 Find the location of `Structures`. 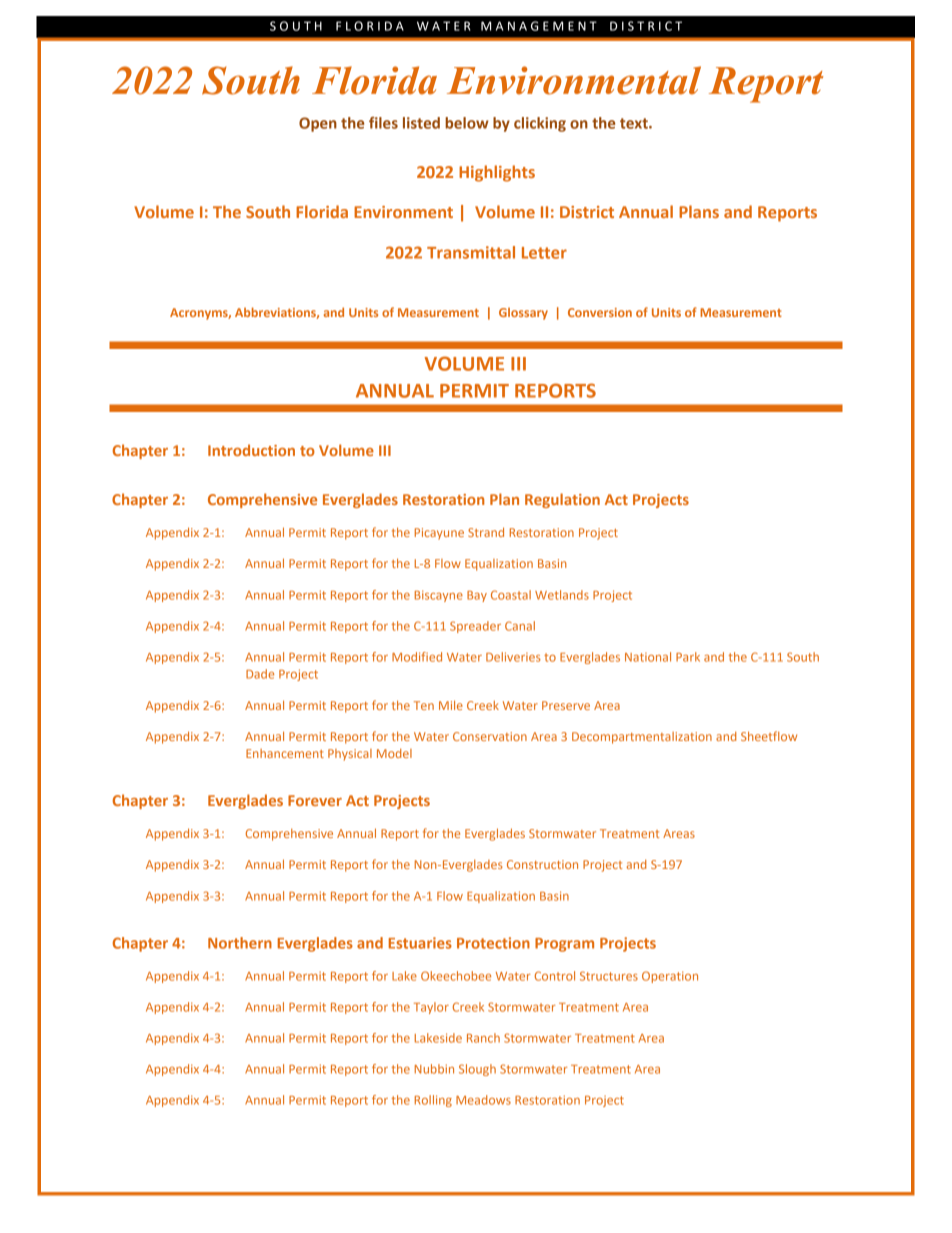

Structures is located at coordinates (609, 976).
